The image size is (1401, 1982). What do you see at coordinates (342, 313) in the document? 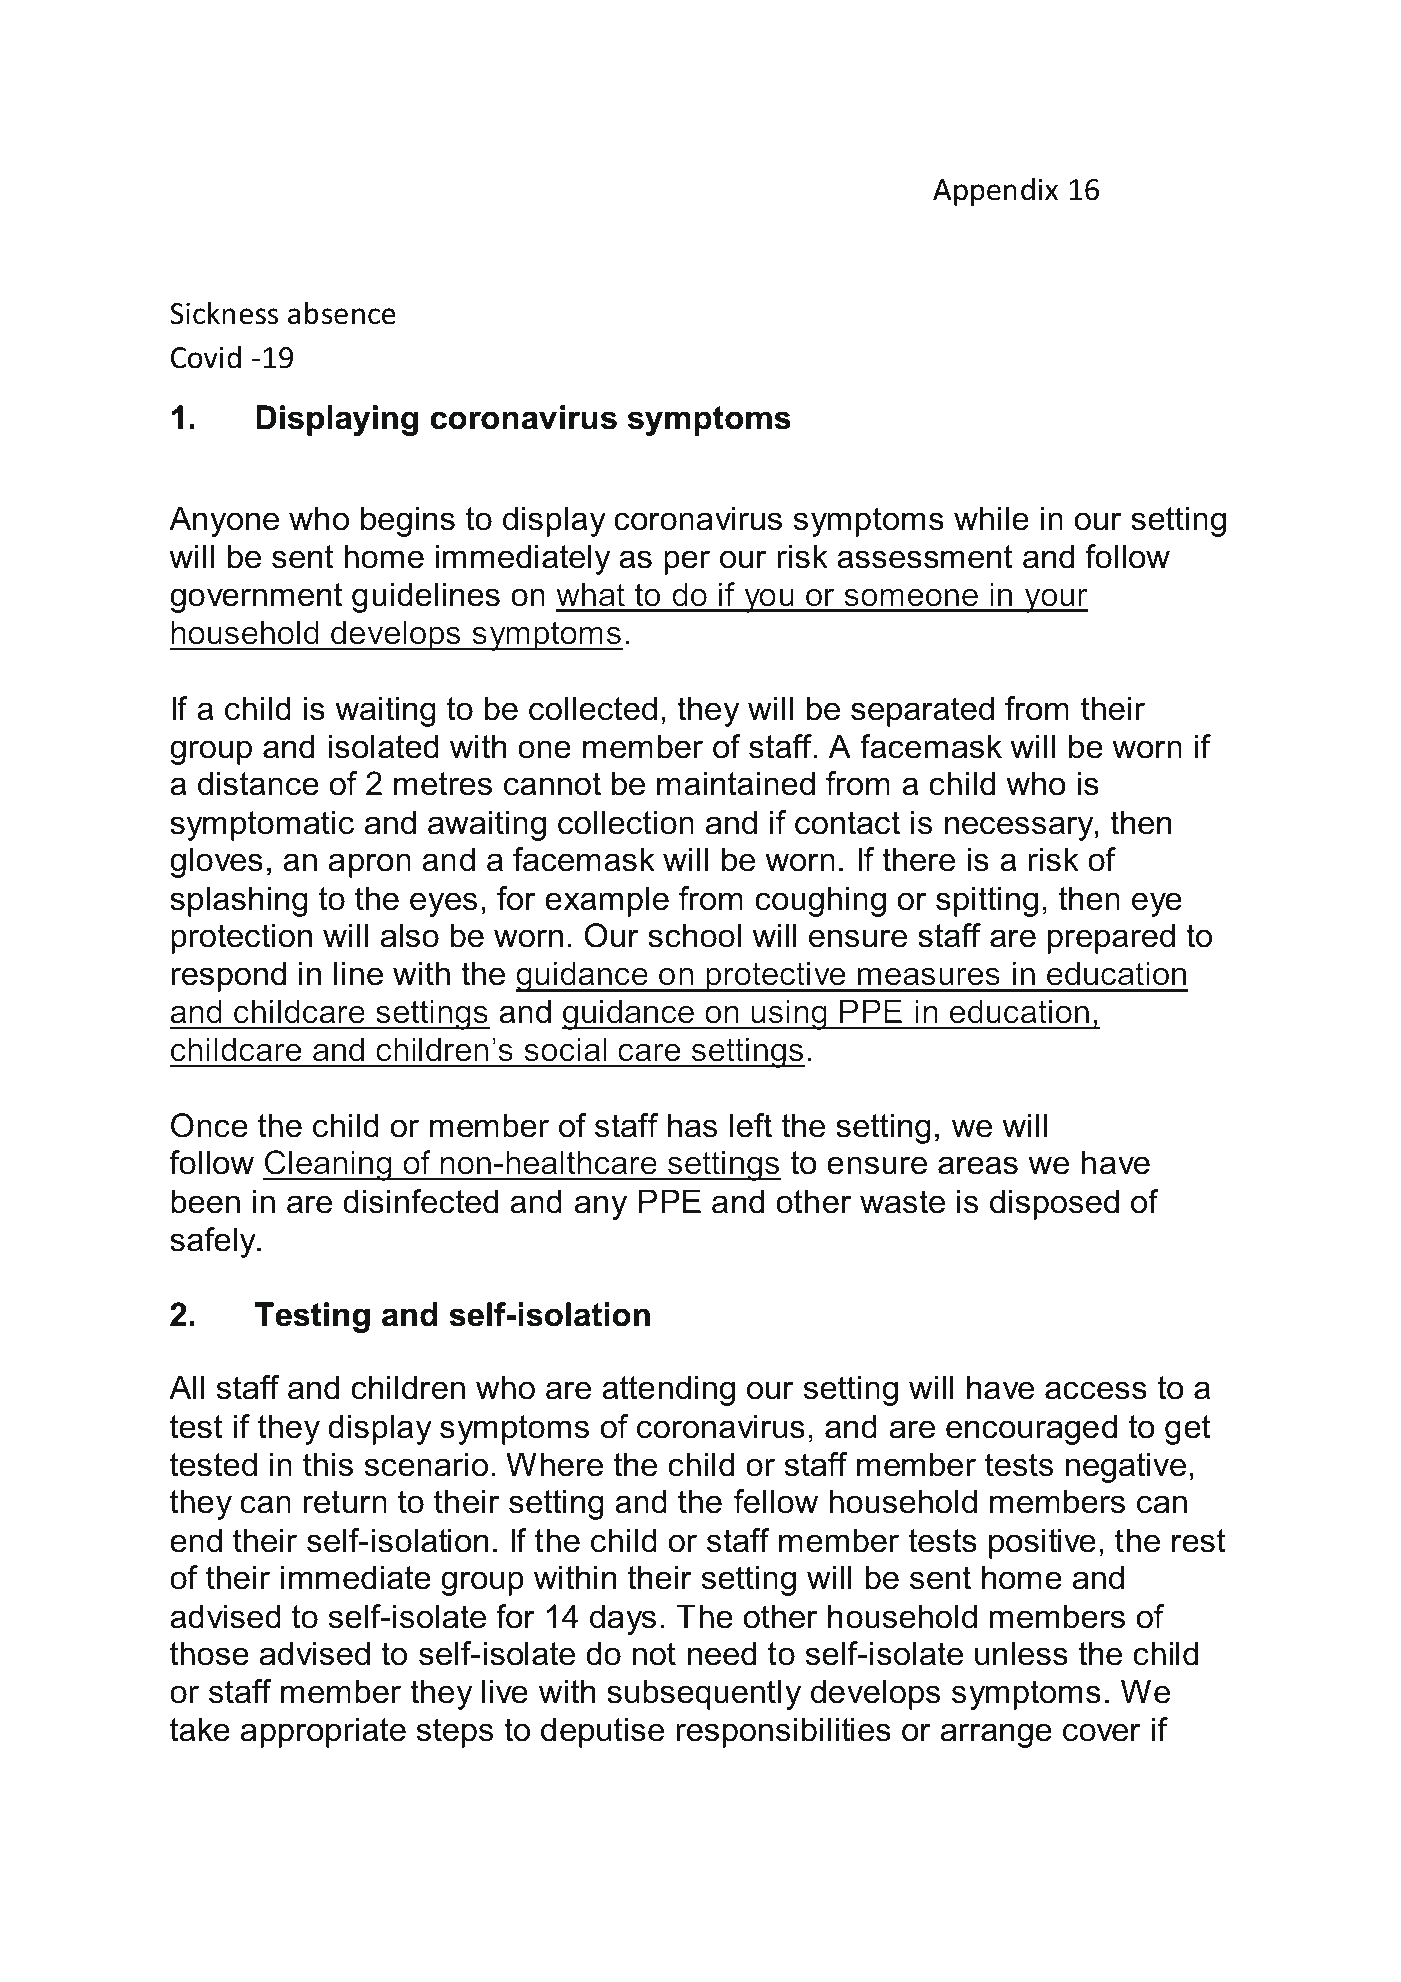
I see `absence` at bounding box center [342, 313].
